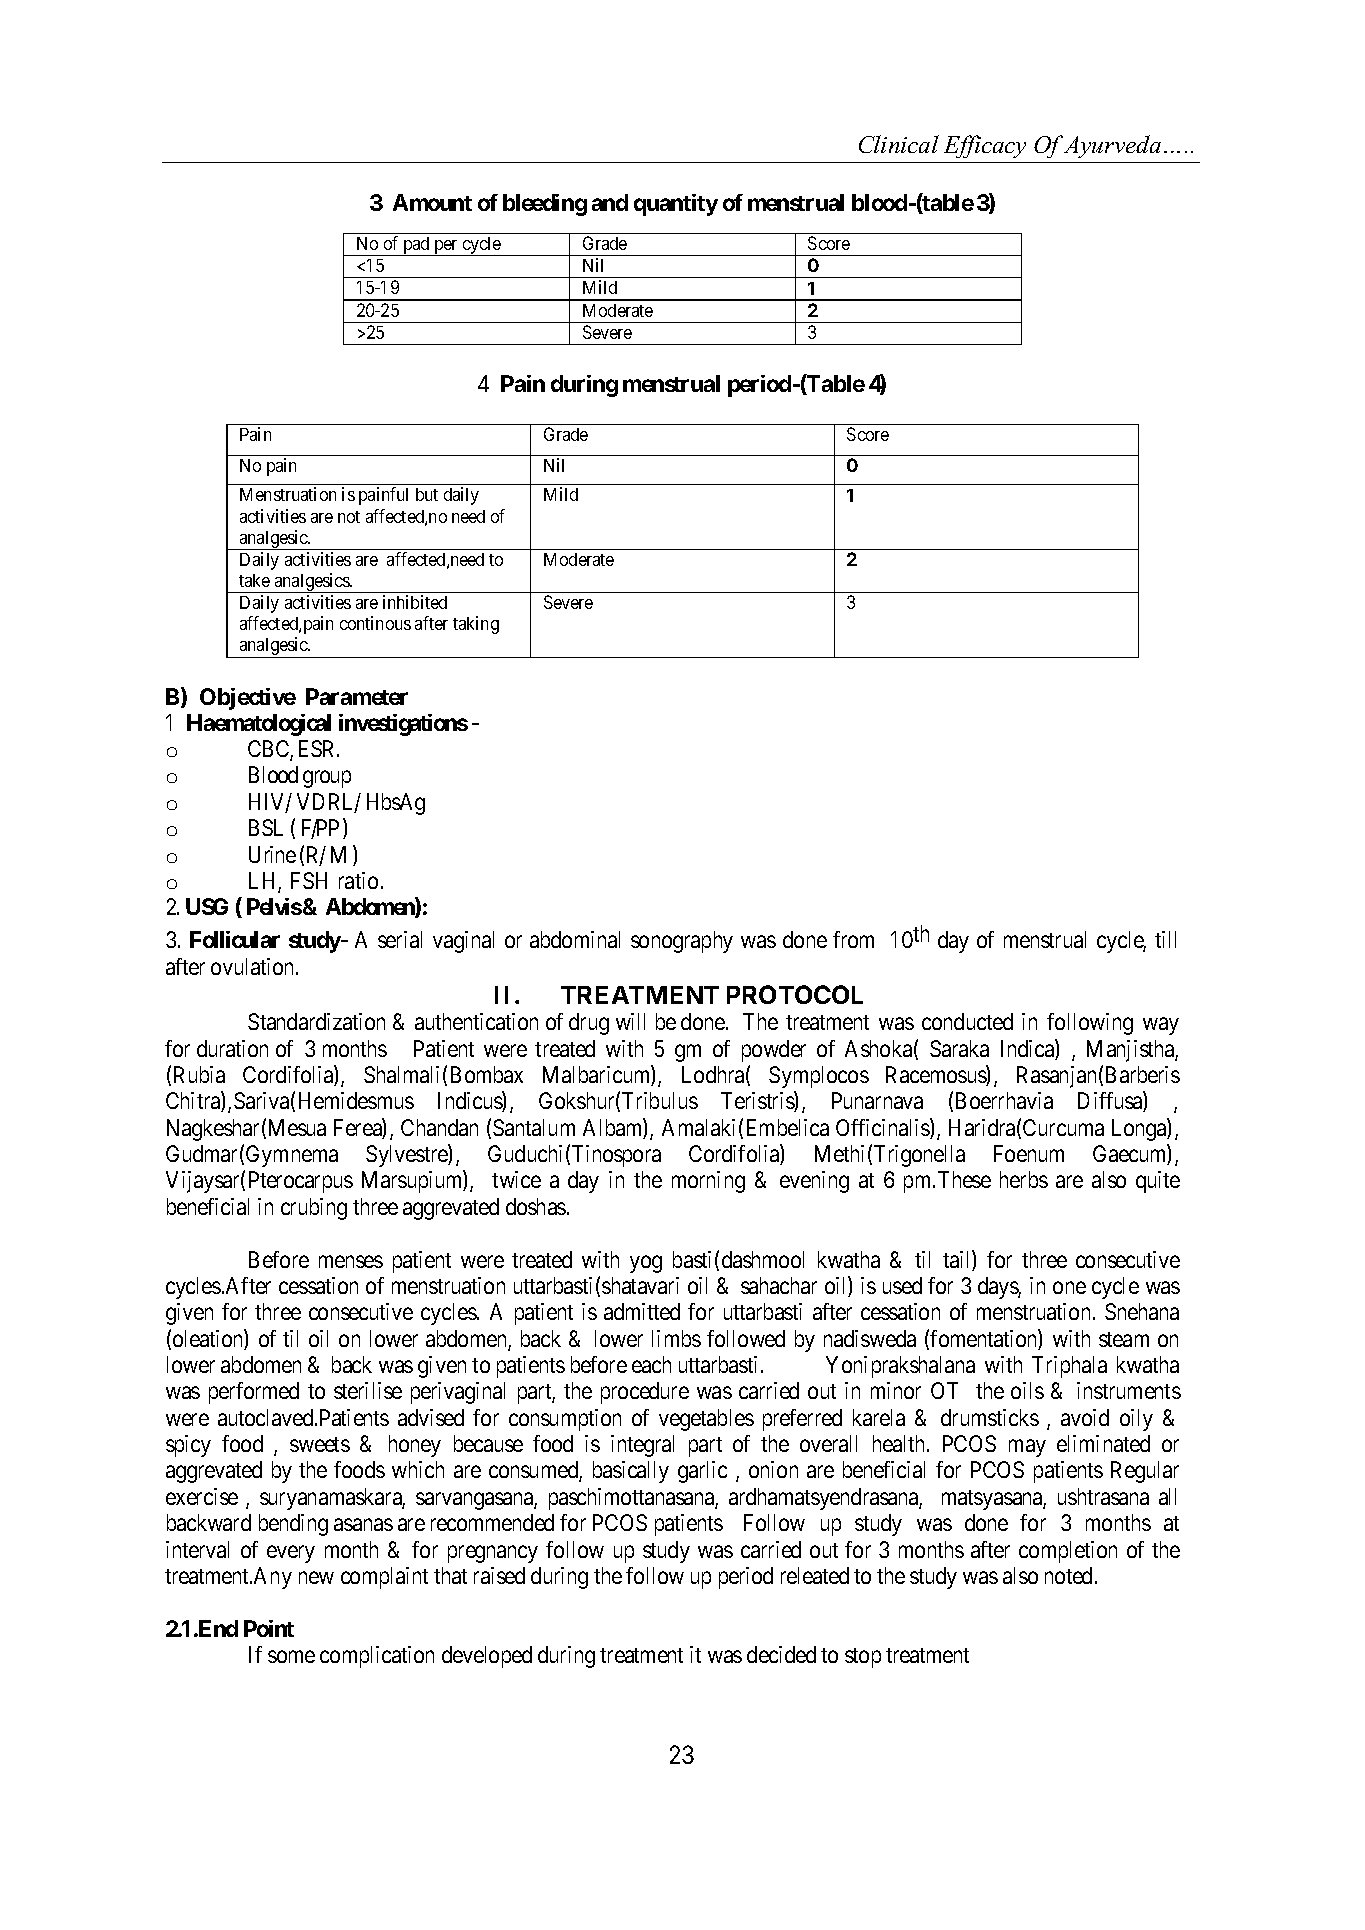  Describe the element at coordinates (439, 1127) in the screenshot. I see `Chandan` at that location.
